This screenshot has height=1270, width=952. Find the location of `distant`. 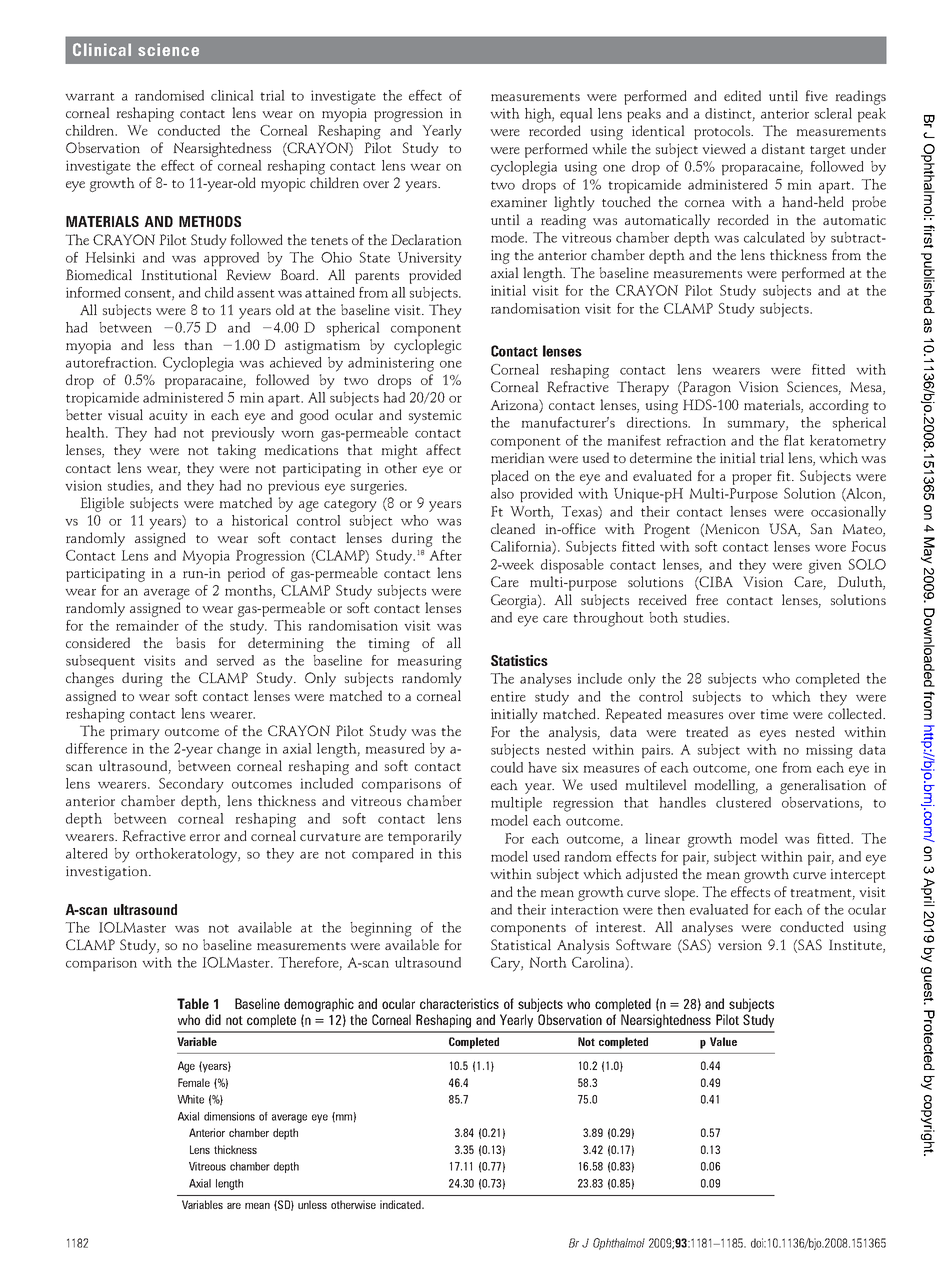

distant is located at coordinates (783, 148).
